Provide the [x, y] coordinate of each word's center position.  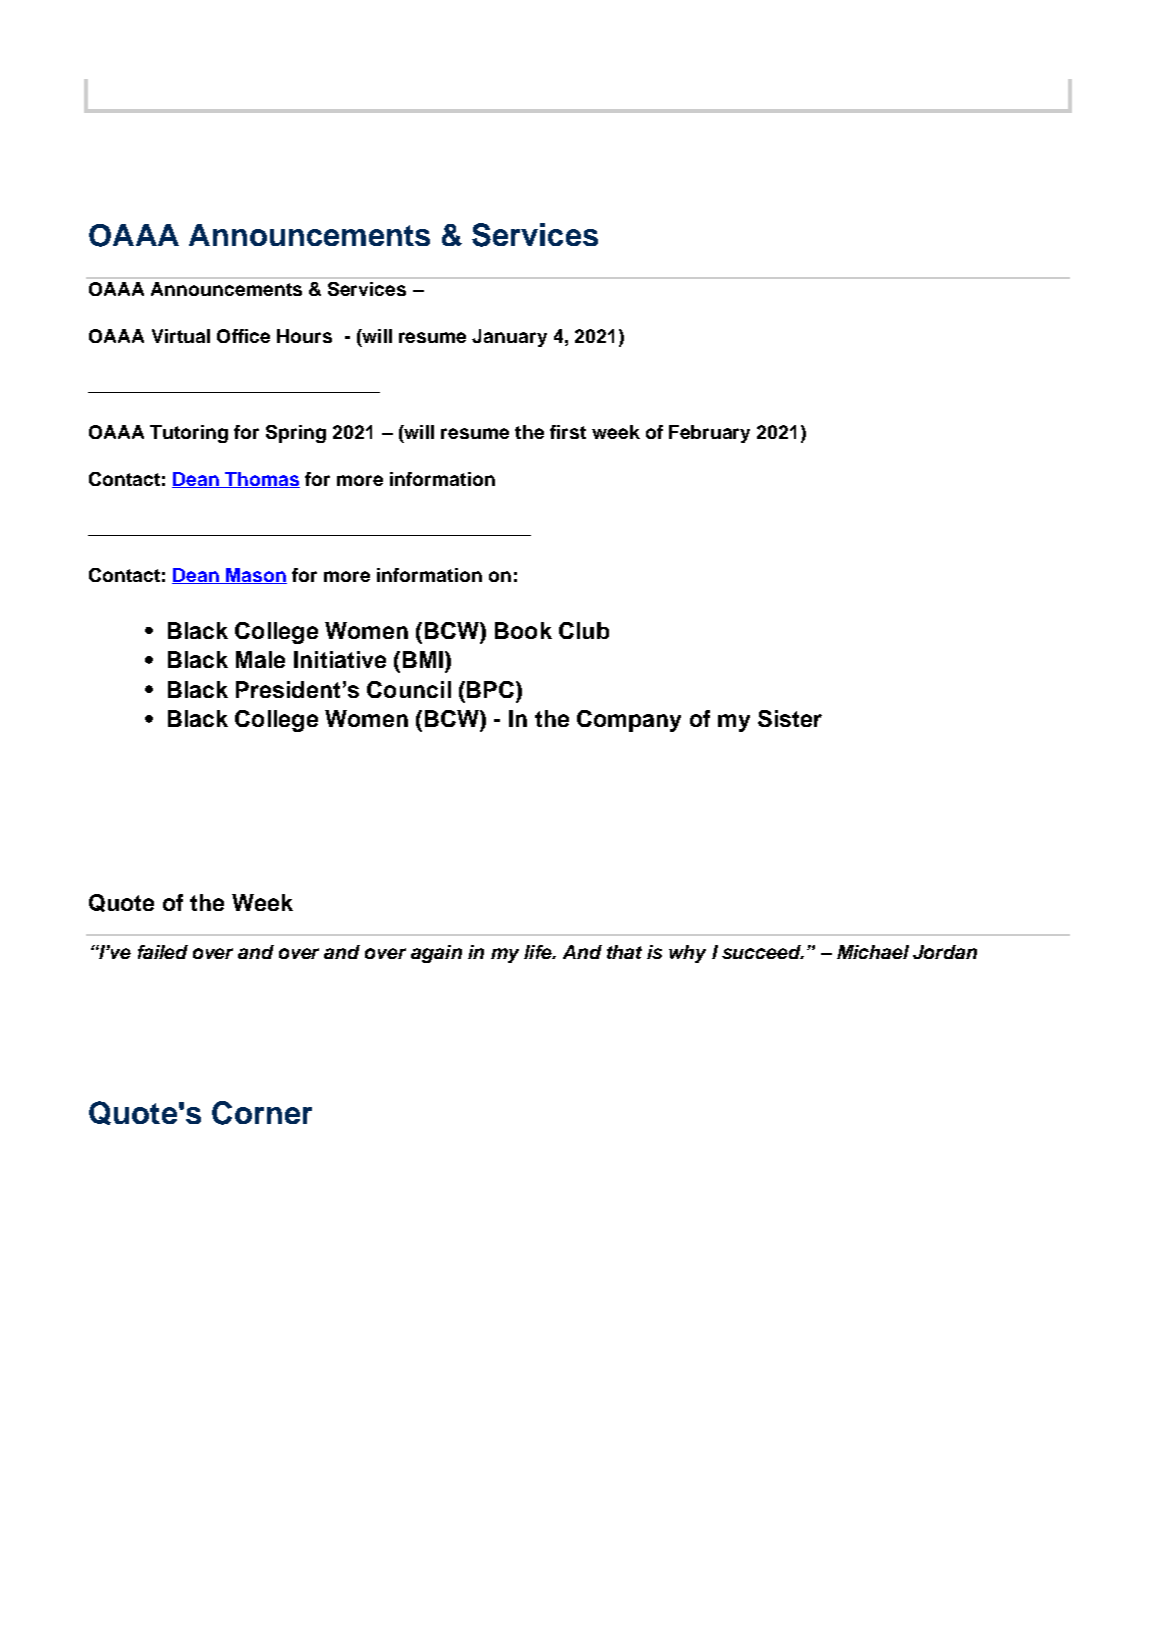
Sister [790, 718]
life [539, 952]
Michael [873, 952]
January [509, 338]
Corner [262, 1113]
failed [163, 952]
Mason [255, 576]
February [709, 434]
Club [584, 630]
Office [243, 336]
